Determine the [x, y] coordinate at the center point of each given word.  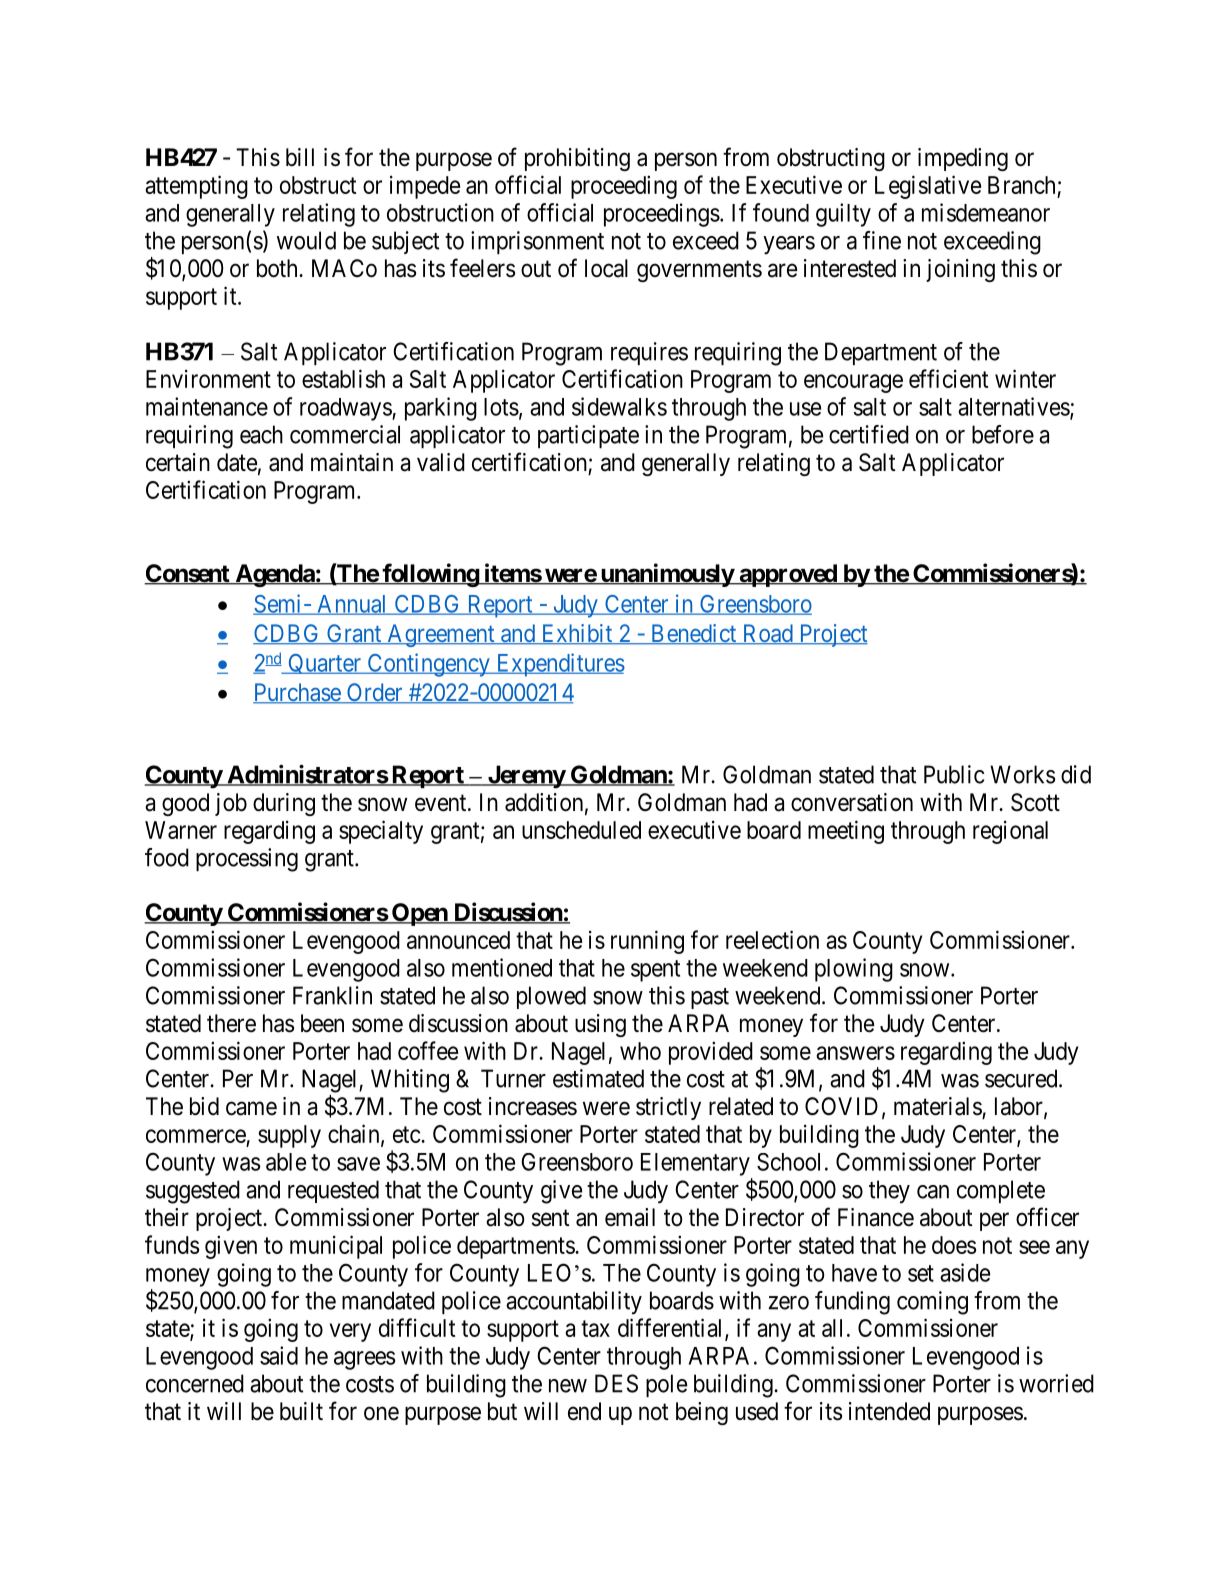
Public [954, 774]
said [279, 1355]
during [284, 804]
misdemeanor [986, 212]
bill [300, 157]
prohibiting [577, 159]
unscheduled [581, 830]
